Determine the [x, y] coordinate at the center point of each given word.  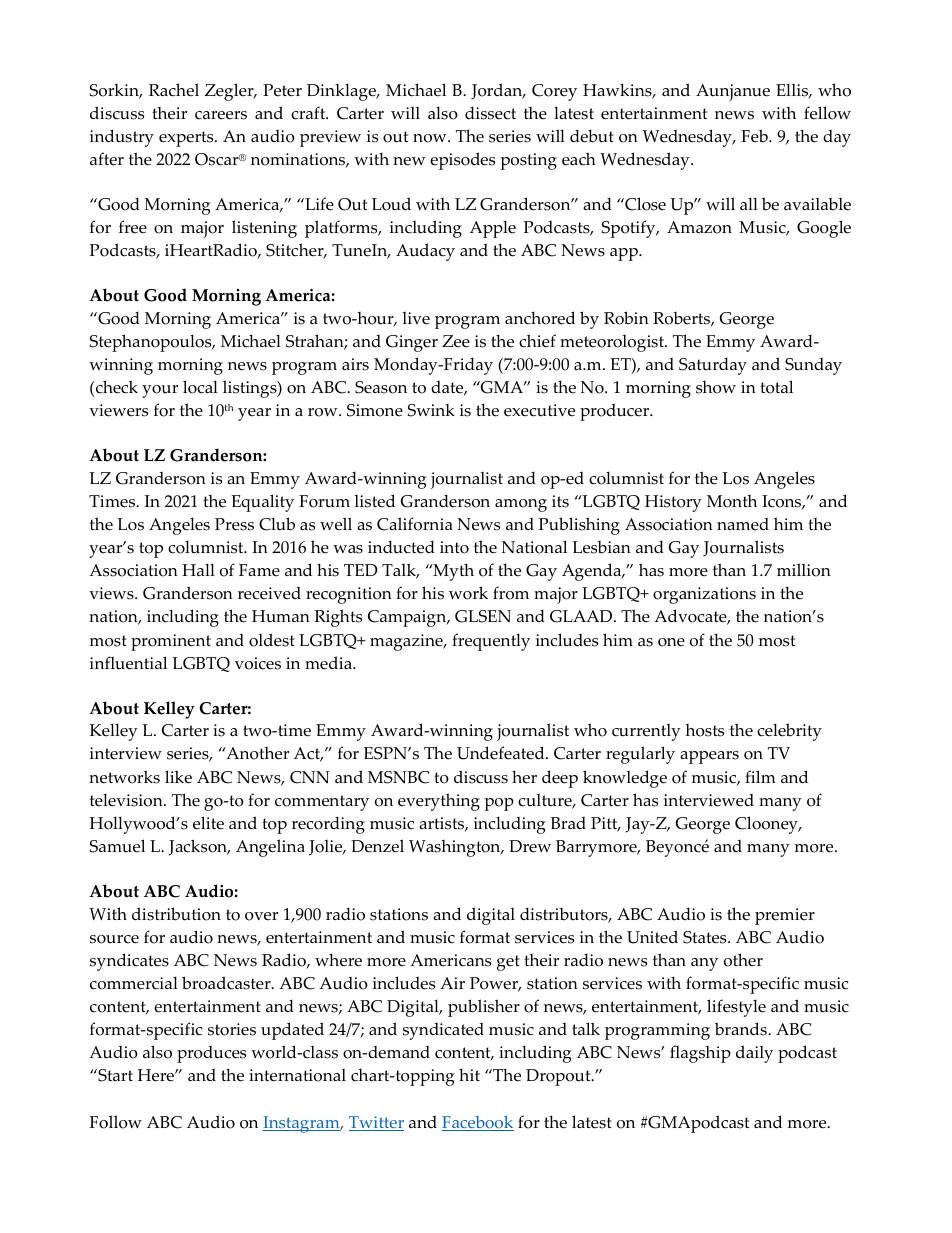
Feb [755, 136]
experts [187, 139]
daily [754, 1054]
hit [469, 1074]
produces [211, 1054]
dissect [490, 113]
